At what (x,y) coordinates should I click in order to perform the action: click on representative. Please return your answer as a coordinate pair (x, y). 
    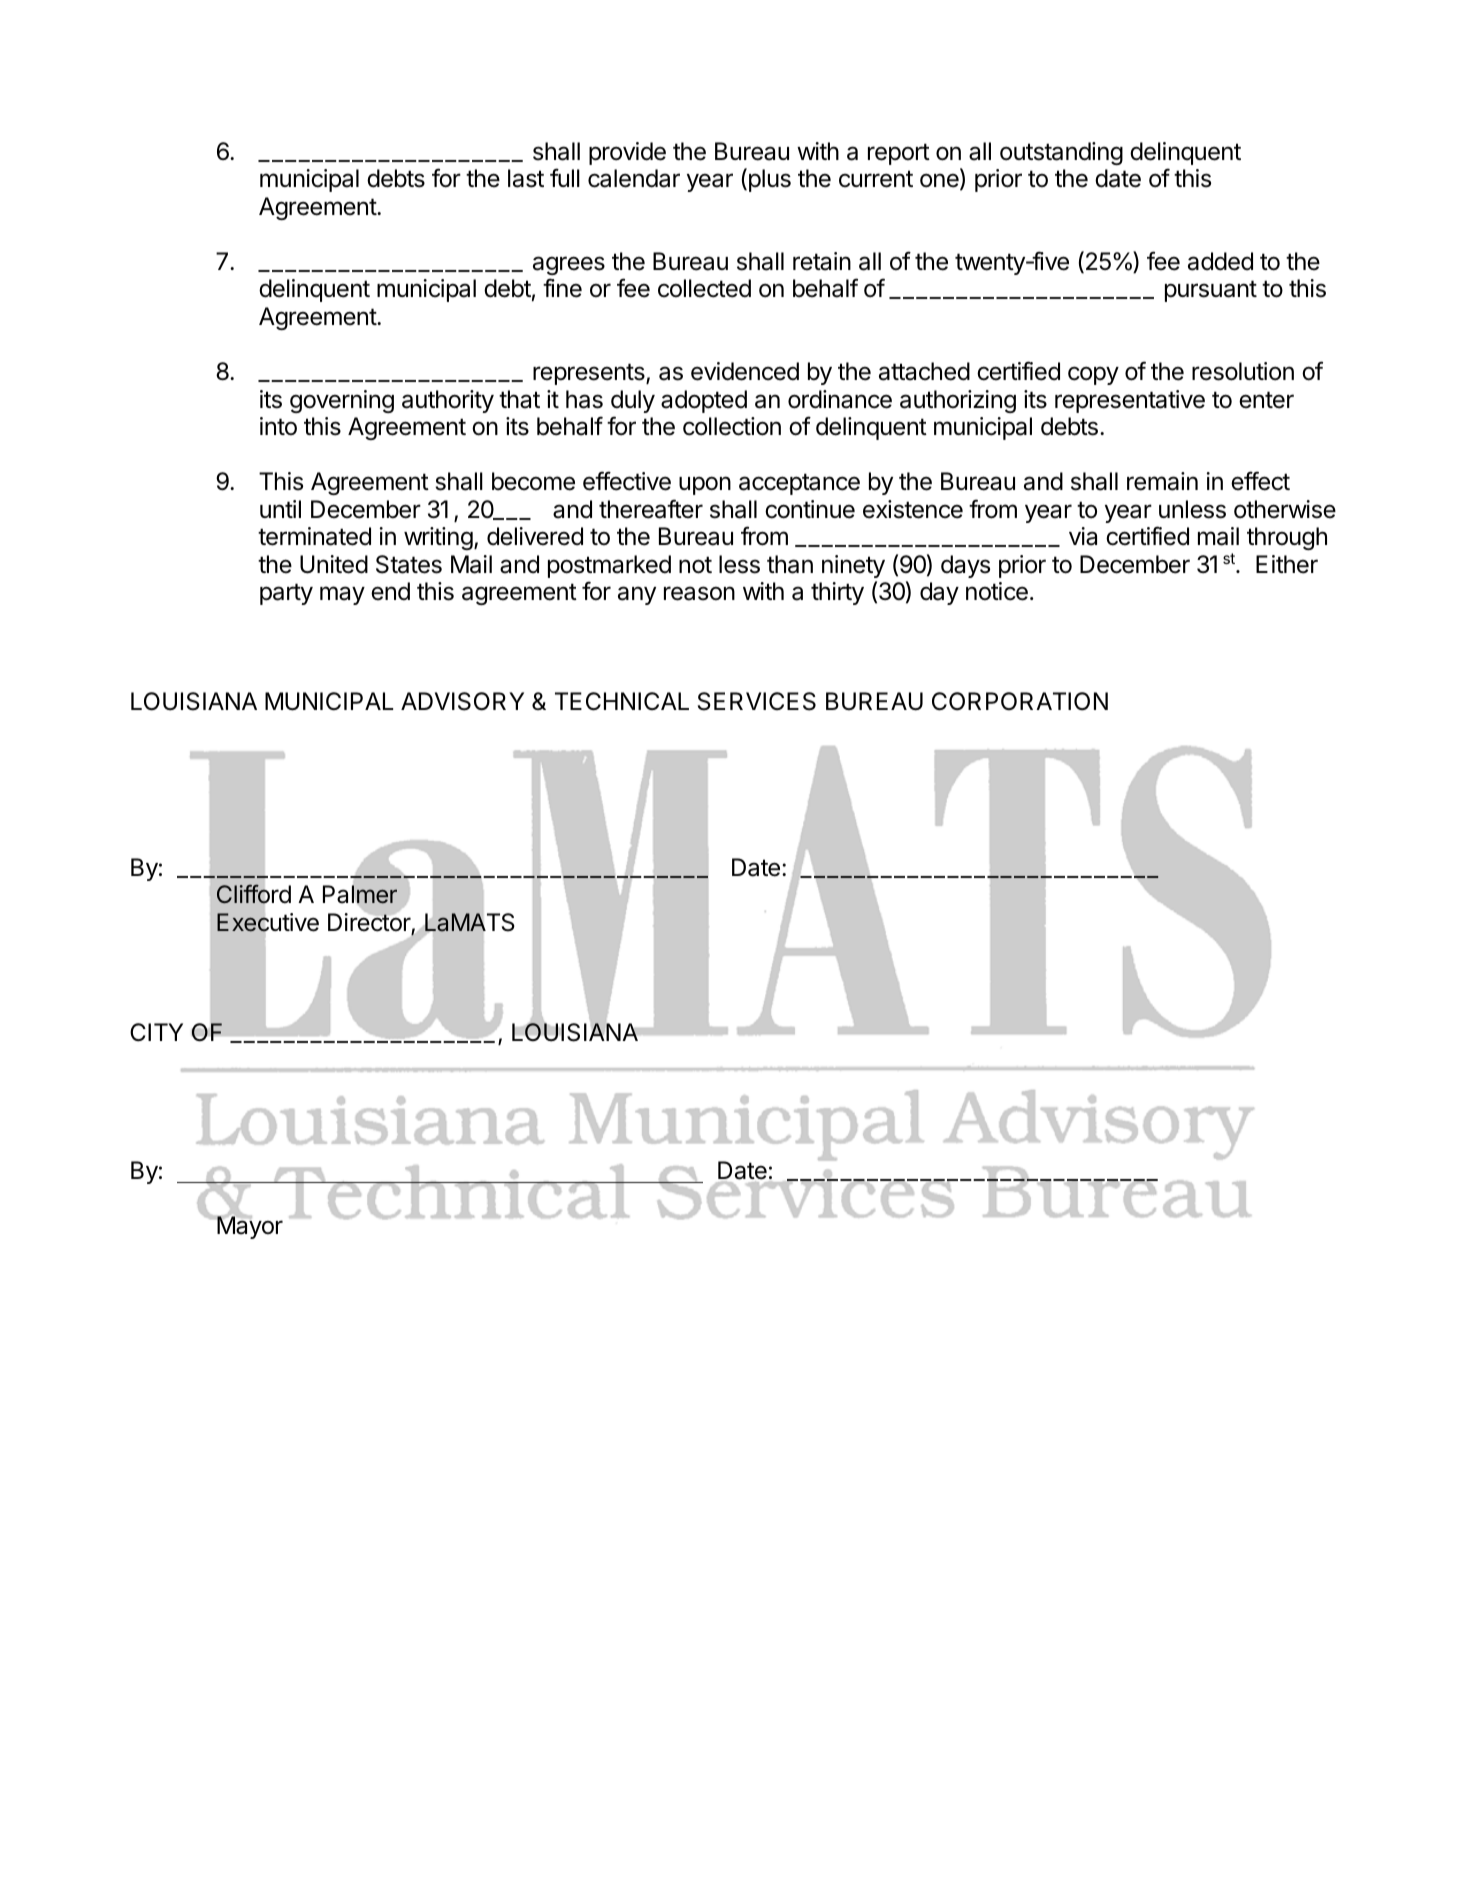
    Looking at the image, I should click on (1130, 401).
